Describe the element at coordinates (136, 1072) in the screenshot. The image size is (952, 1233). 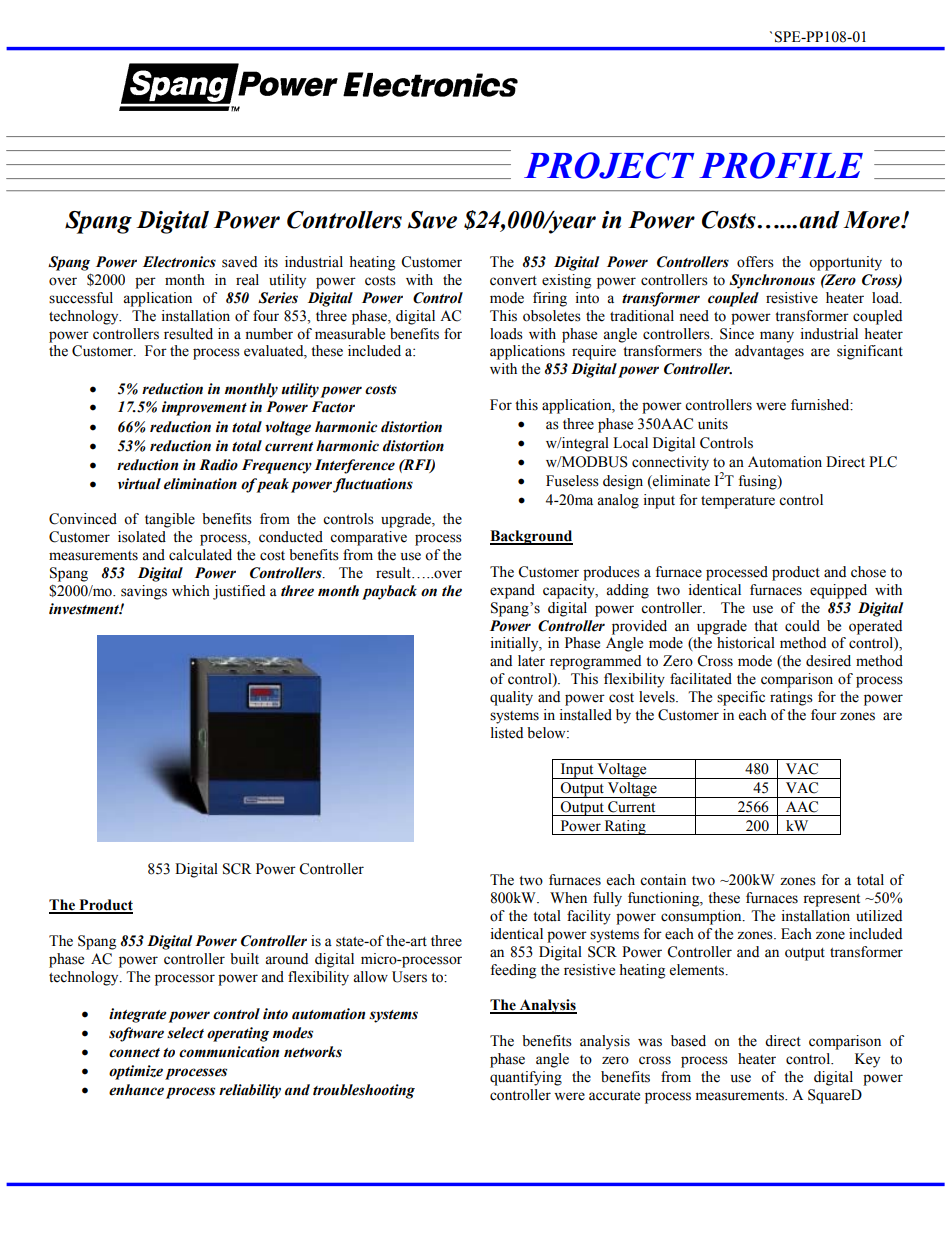
I see `optimize` at that location.
